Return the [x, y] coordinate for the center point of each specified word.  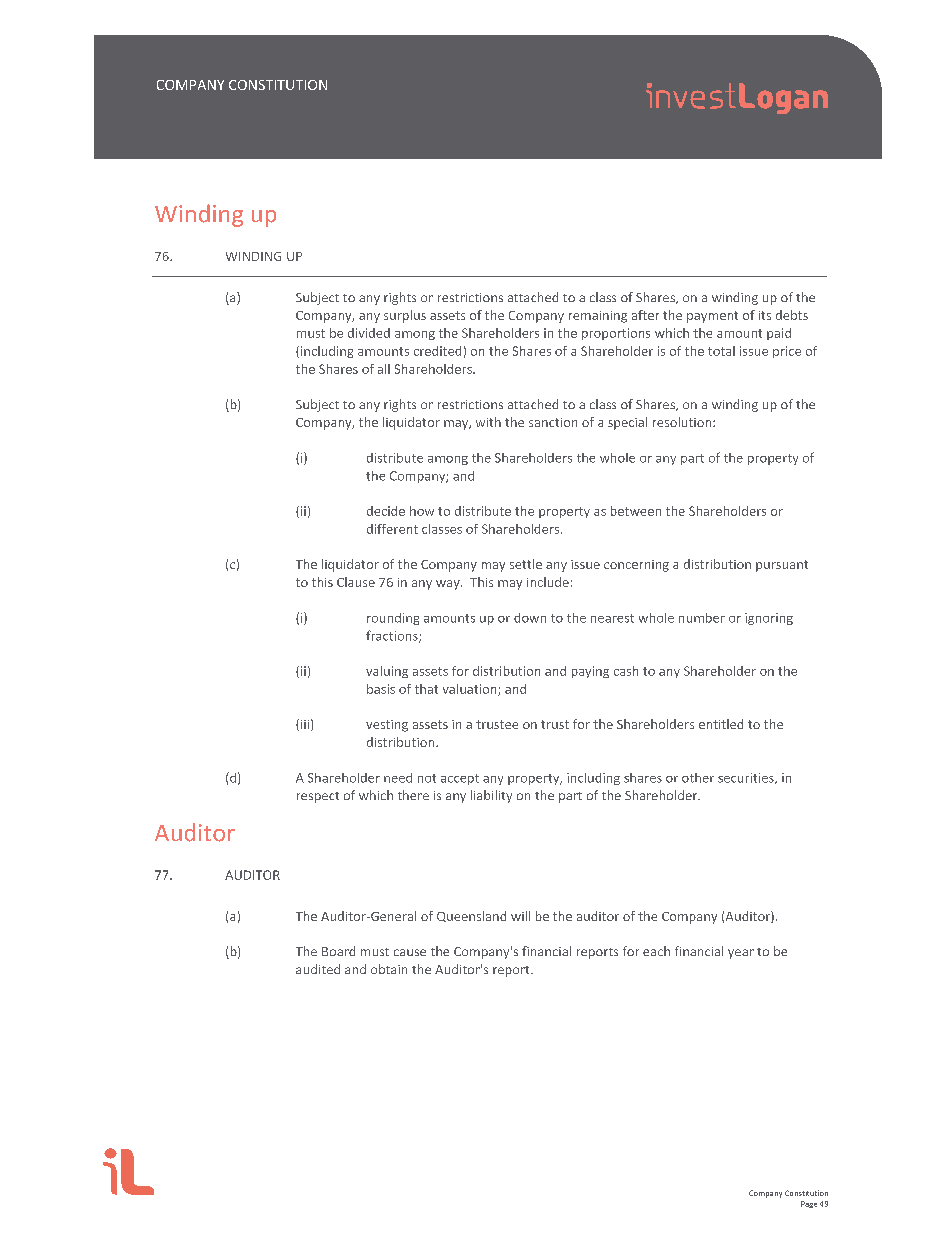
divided [369, 333]
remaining [598, 317]
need [398, 778]
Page [809, 1204]
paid [779, 334]
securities [747, 778]
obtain [389, 969]
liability [491, 796]
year [741, 954]
